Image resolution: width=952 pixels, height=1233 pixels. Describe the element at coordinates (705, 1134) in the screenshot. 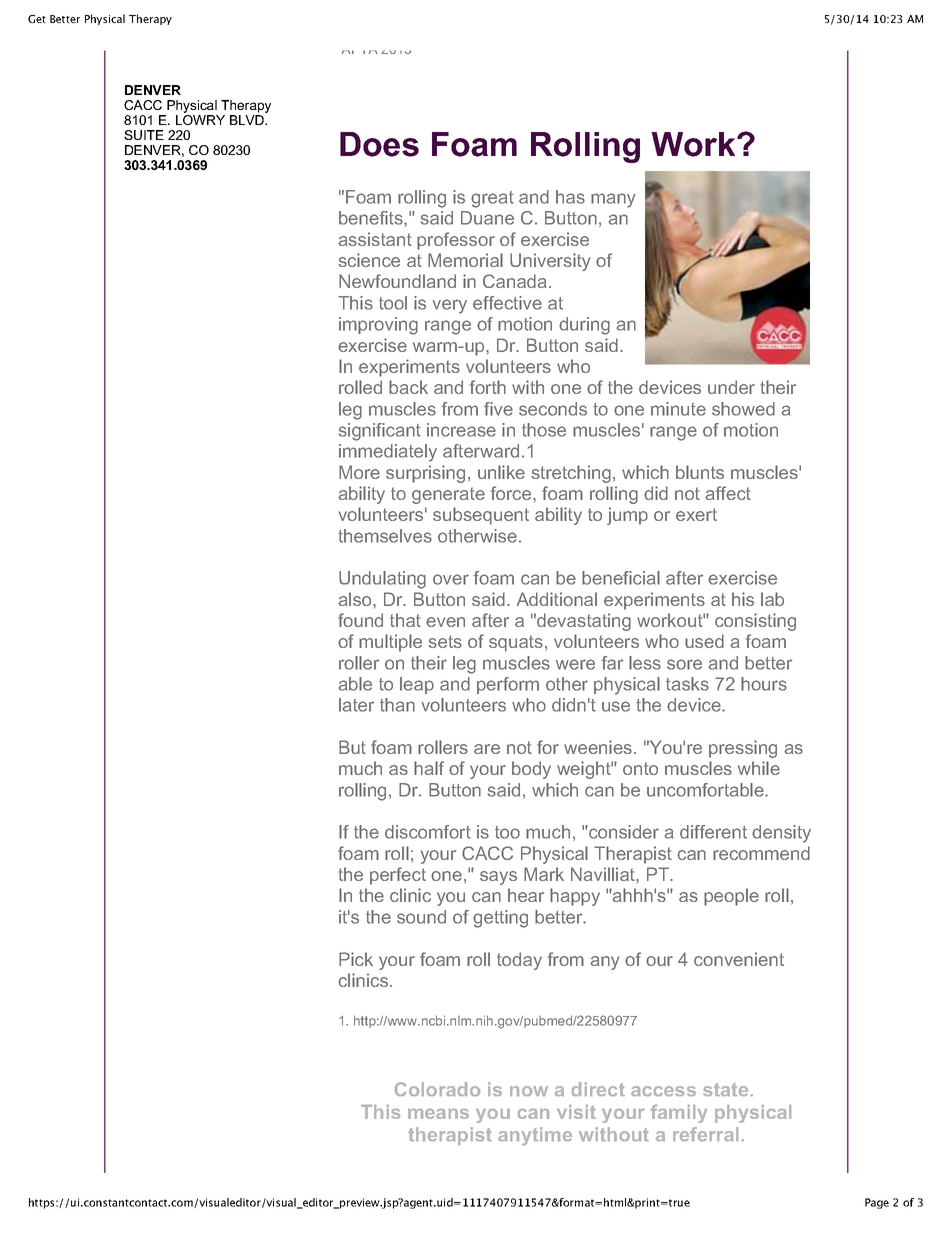

I see `referral` at that location.
